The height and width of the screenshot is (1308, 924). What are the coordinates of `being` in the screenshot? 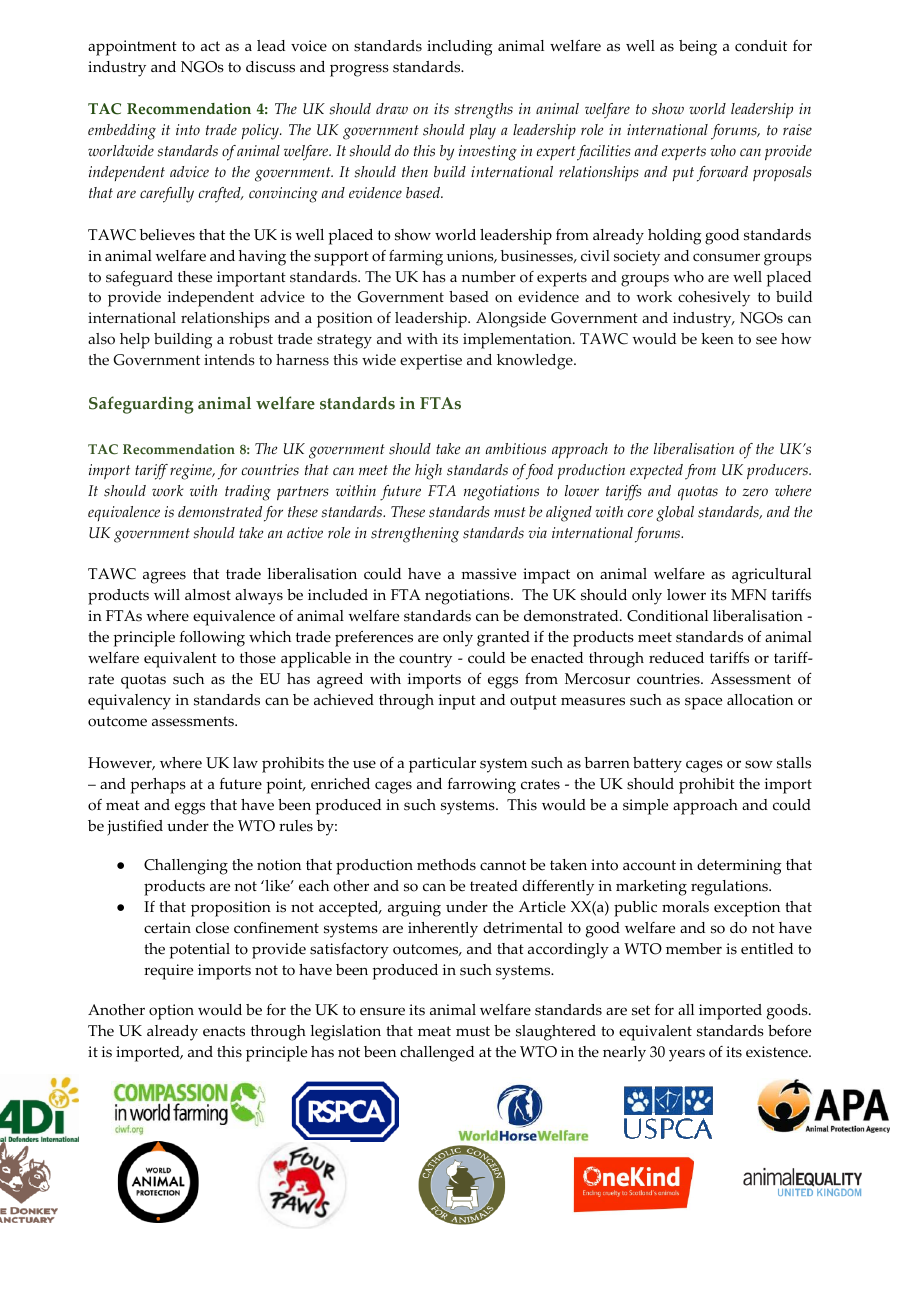 It's located at (698, 48).
